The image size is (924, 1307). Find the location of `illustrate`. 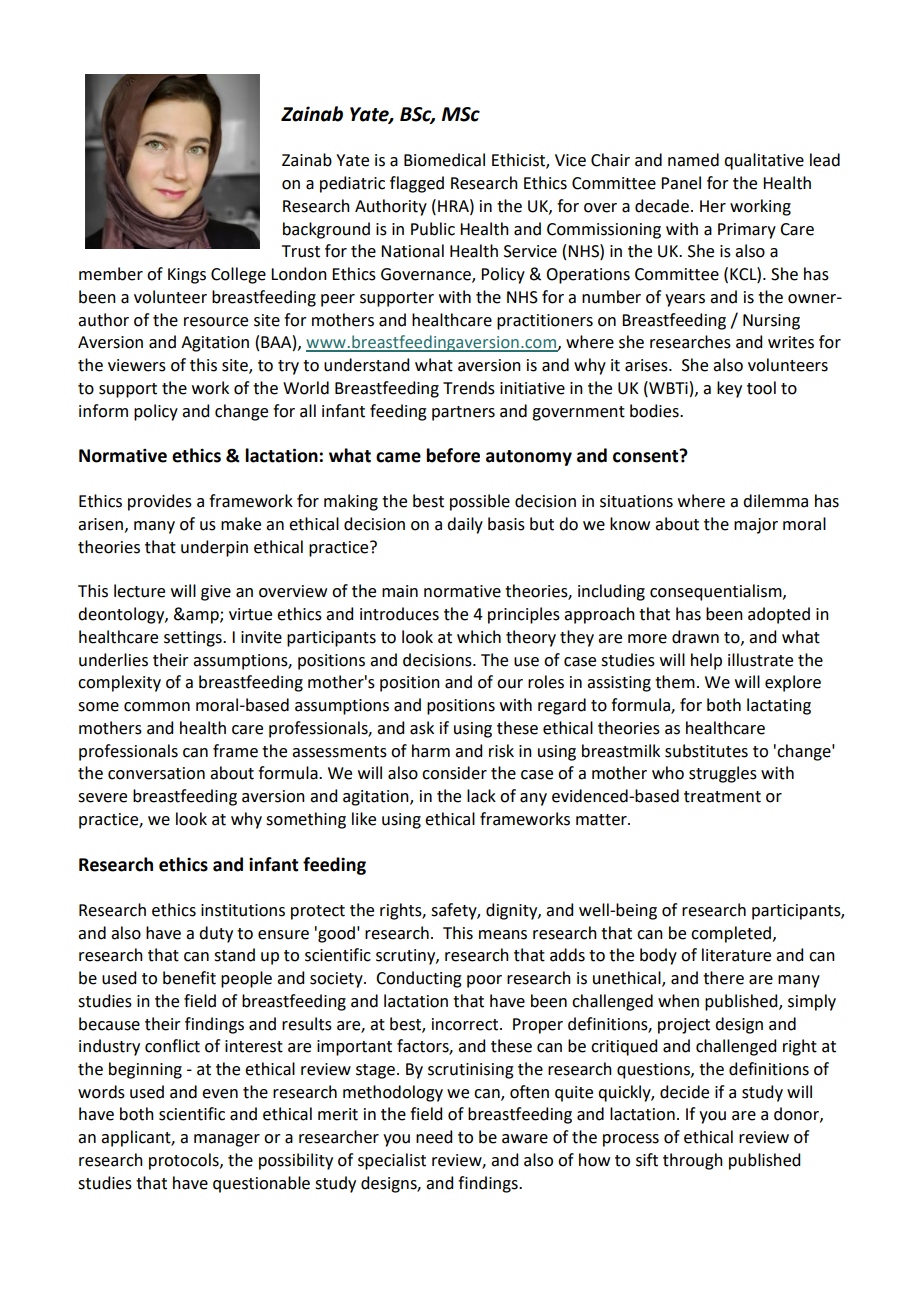

illustrate is located at coordinates (760, 660).
